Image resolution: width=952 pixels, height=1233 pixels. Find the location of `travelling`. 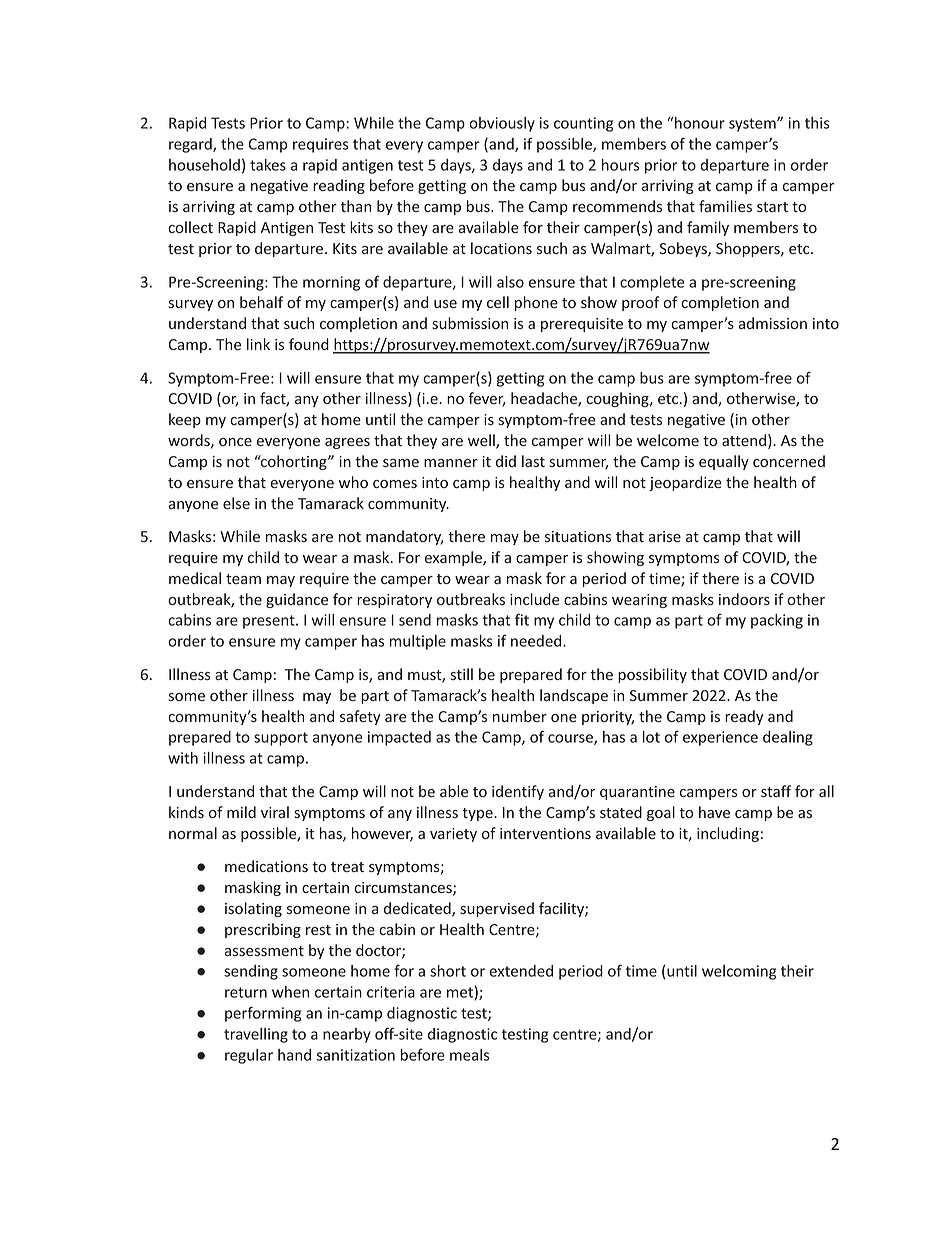

travelling is located at coordinates (256, 1035).
